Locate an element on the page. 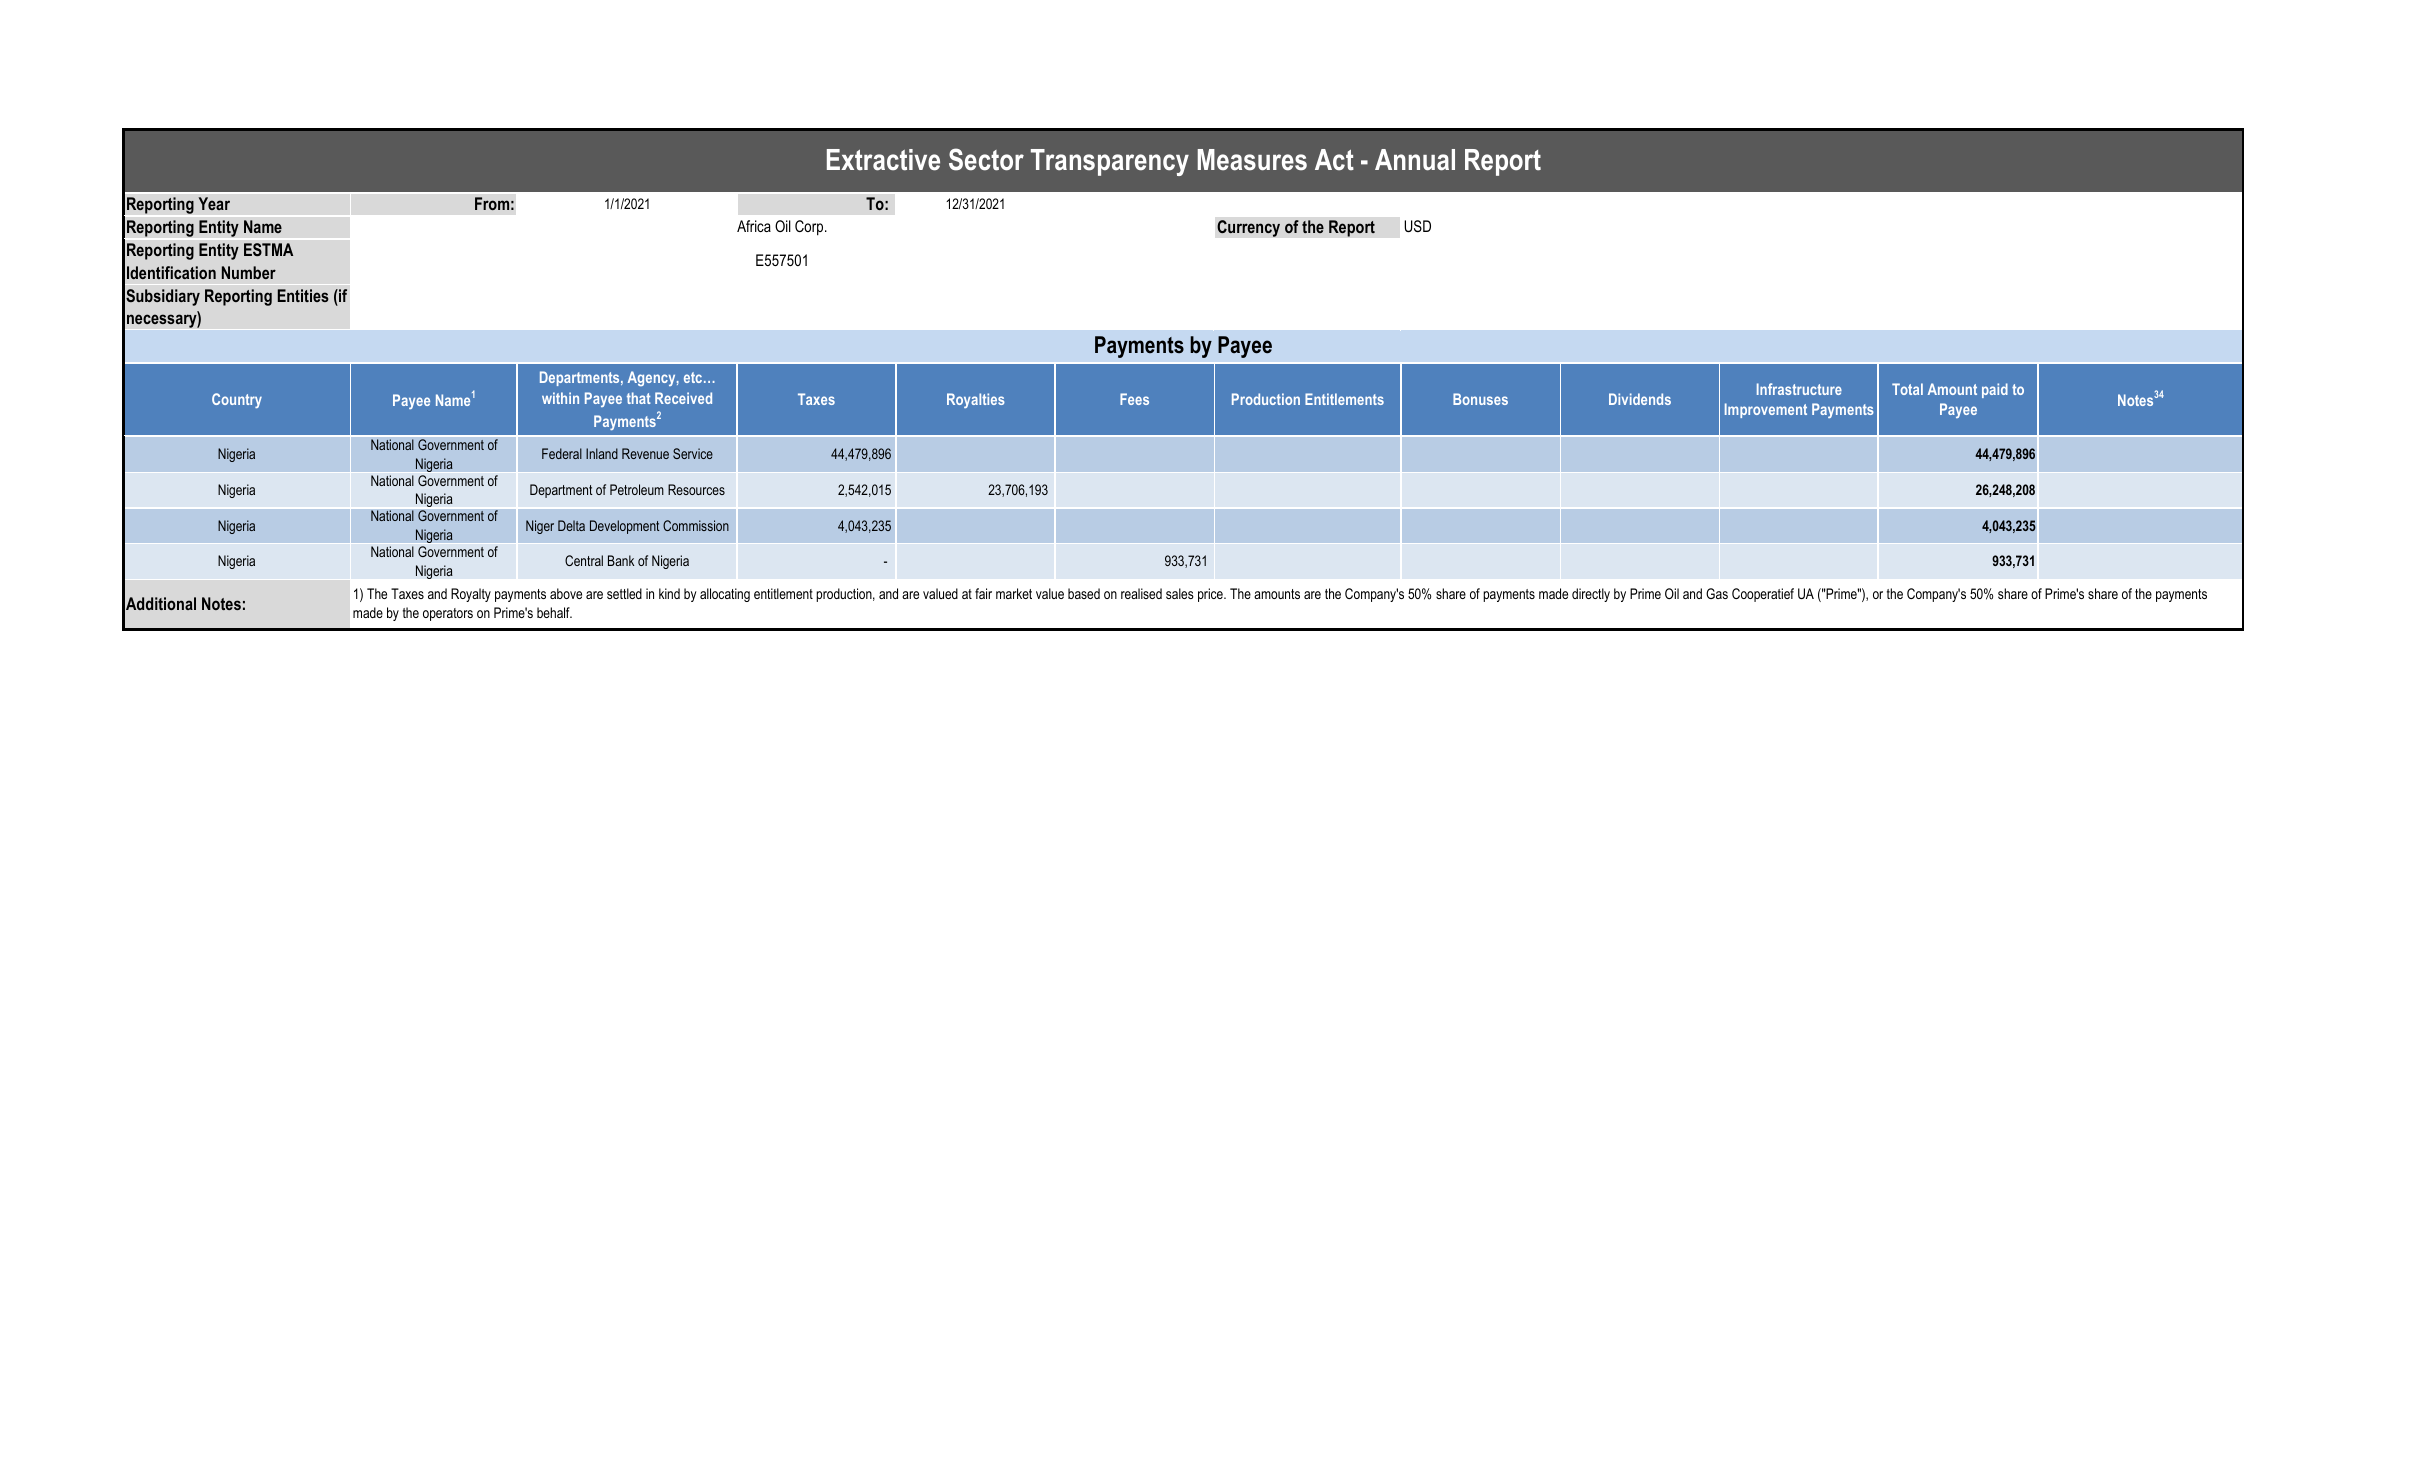 The width and height of the document is (2422, 1470). Gas is located at coordinates (1717, 593).
